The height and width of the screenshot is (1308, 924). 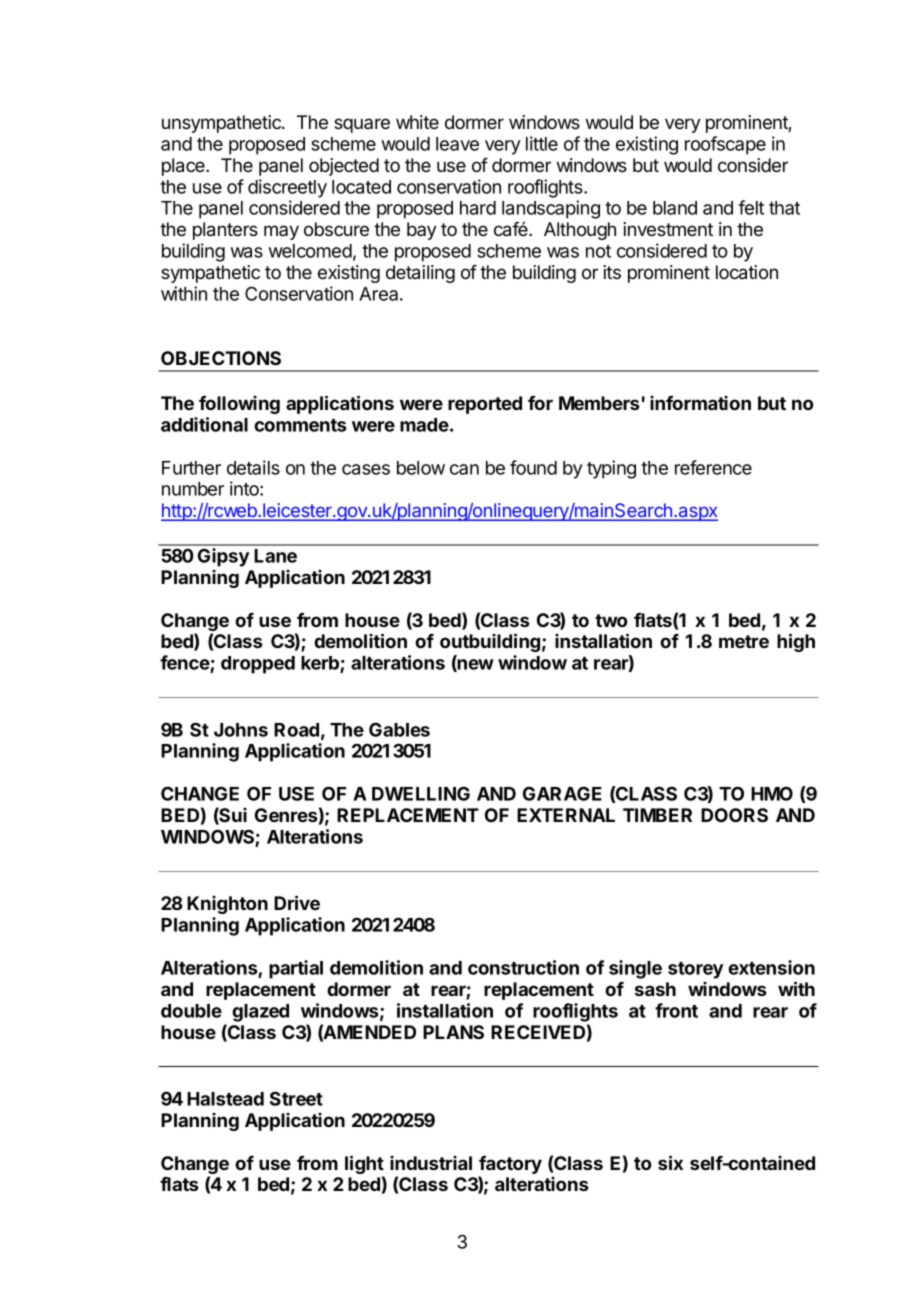 What do you see at coordinates (457, 144) in the screenshot?
I see `leave` at bounding box center [457, 144].
